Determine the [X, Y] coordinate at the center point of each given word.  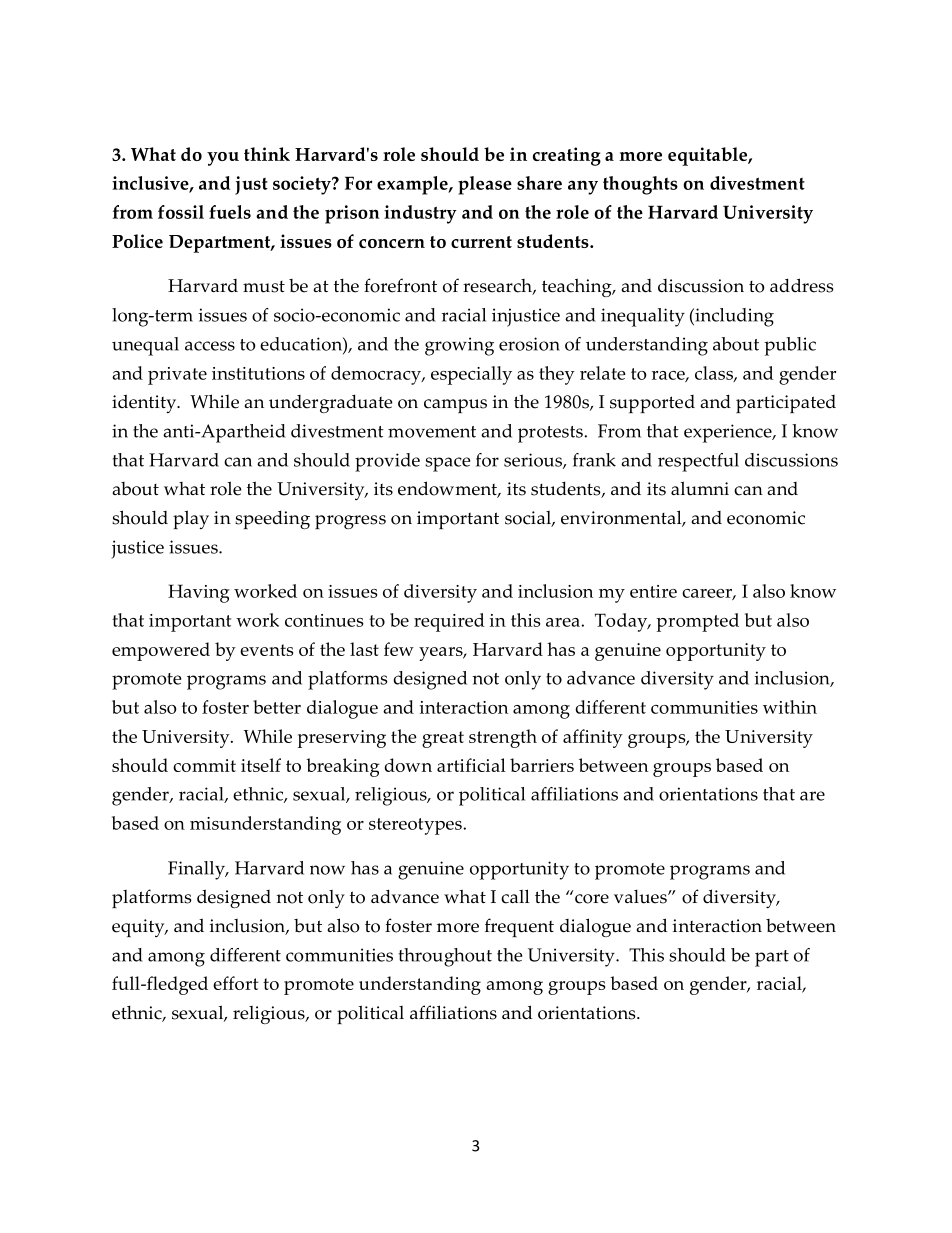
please [485, 185]
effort [235, 983]
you [223, 159]
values [641, 897]
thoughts [640, 185]
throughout [445, 957]
